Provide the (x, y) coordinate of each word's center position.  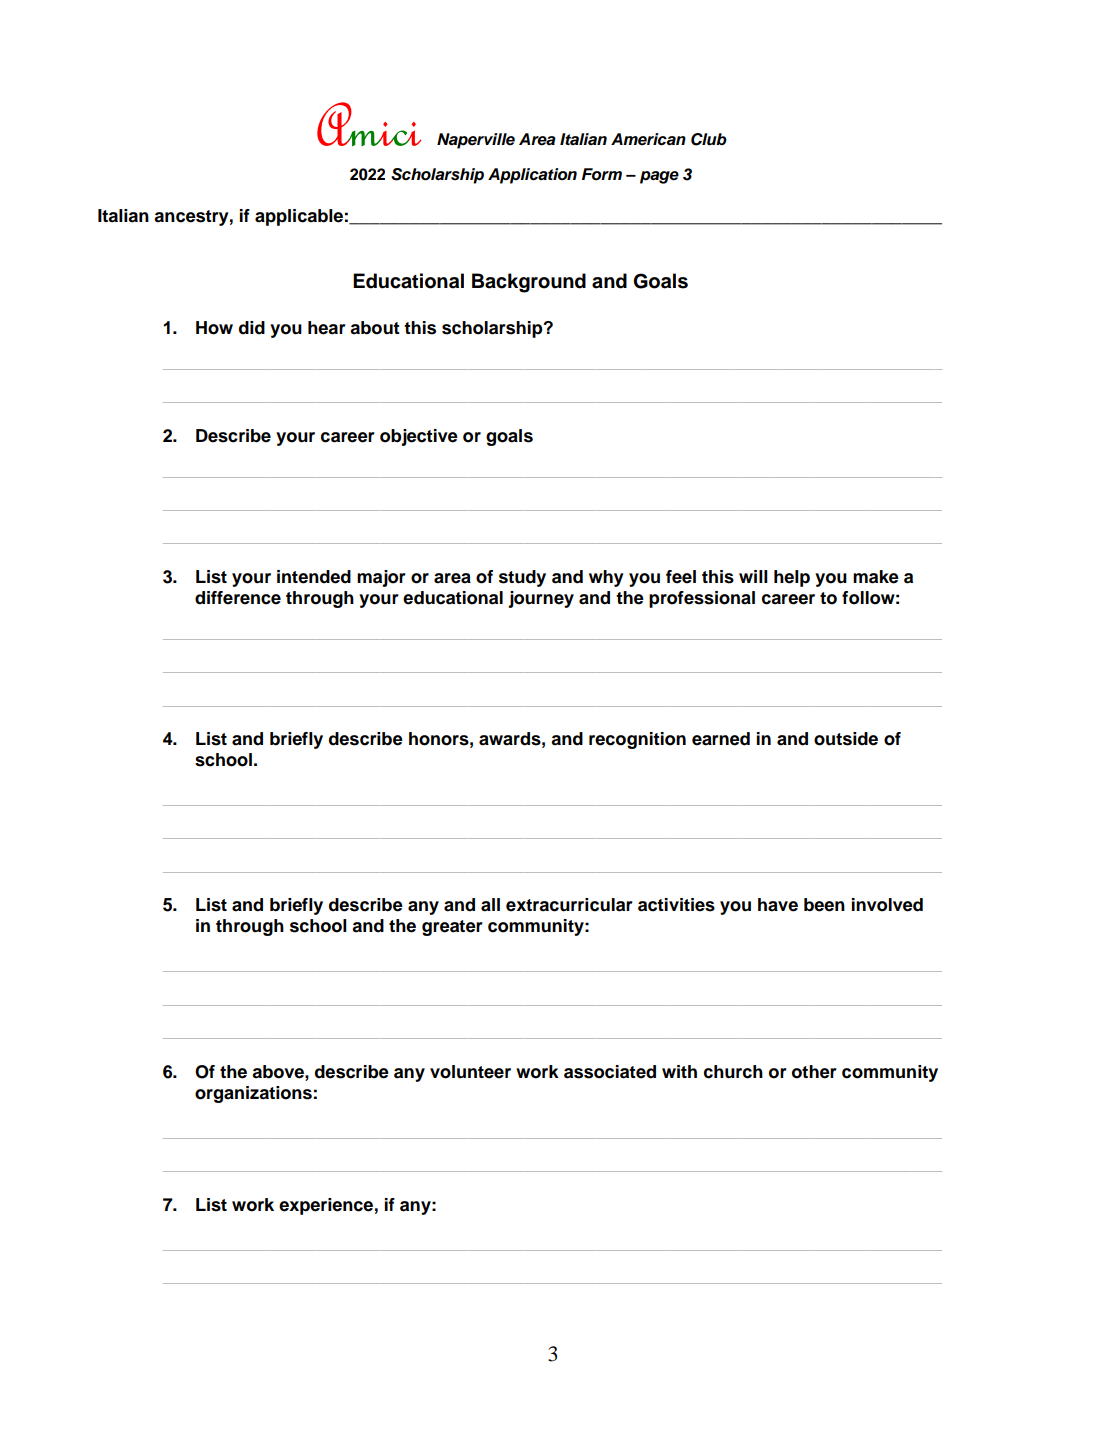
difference (238, 598)
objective (419, 437)
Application (532, 176)
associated (610, 1072)
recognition (637, 740)
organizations (253, 1094)
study (522, 578)
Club (709, 139)
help (792, 578)
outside (846, 739)
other (814, 1072)
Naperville (476, 141)
